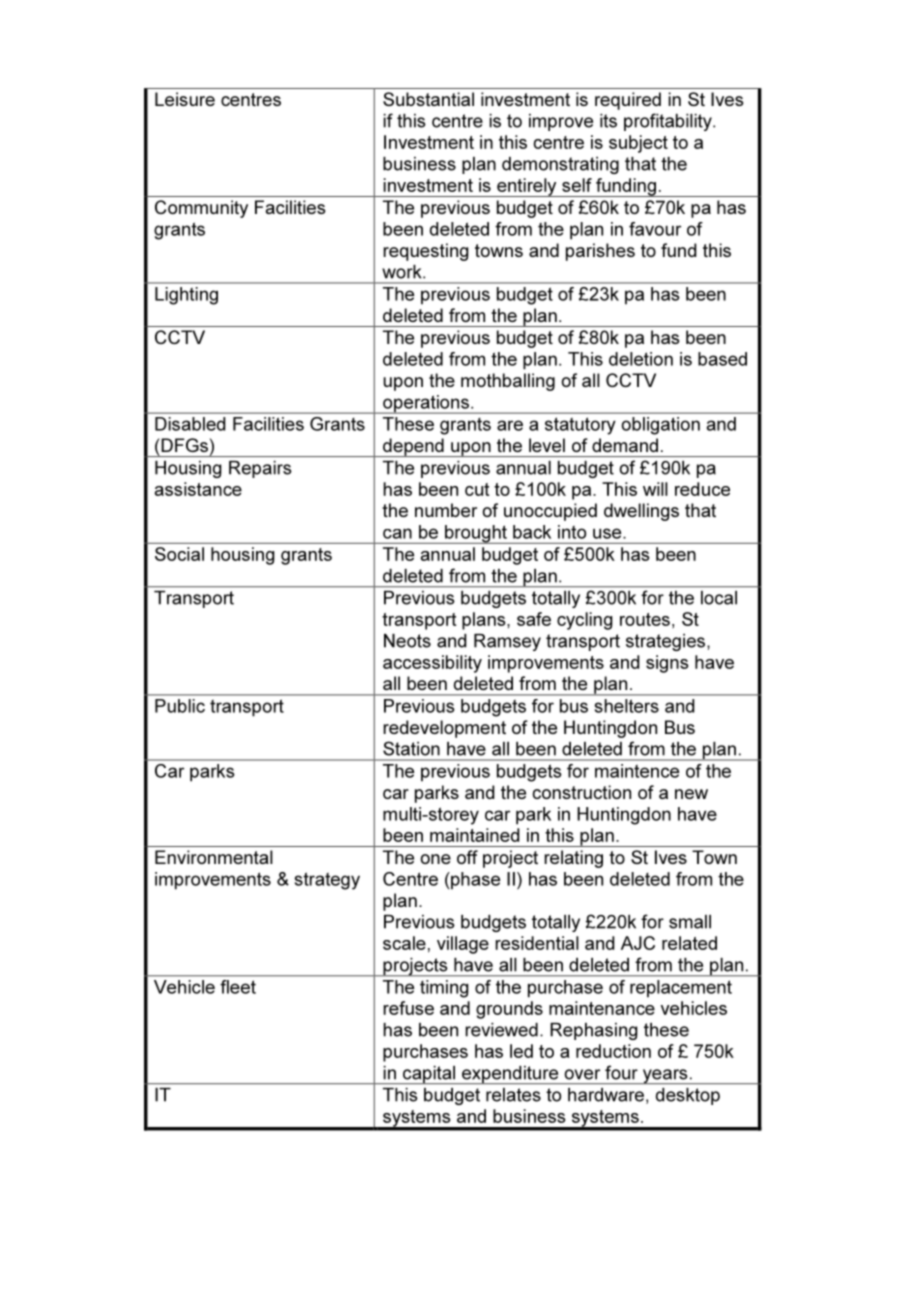 Image resolution: width=924 pixels, height=1308 pixels. Describe the element at coordinates (185, 99) in the page. I see `Leisure` at that location.
